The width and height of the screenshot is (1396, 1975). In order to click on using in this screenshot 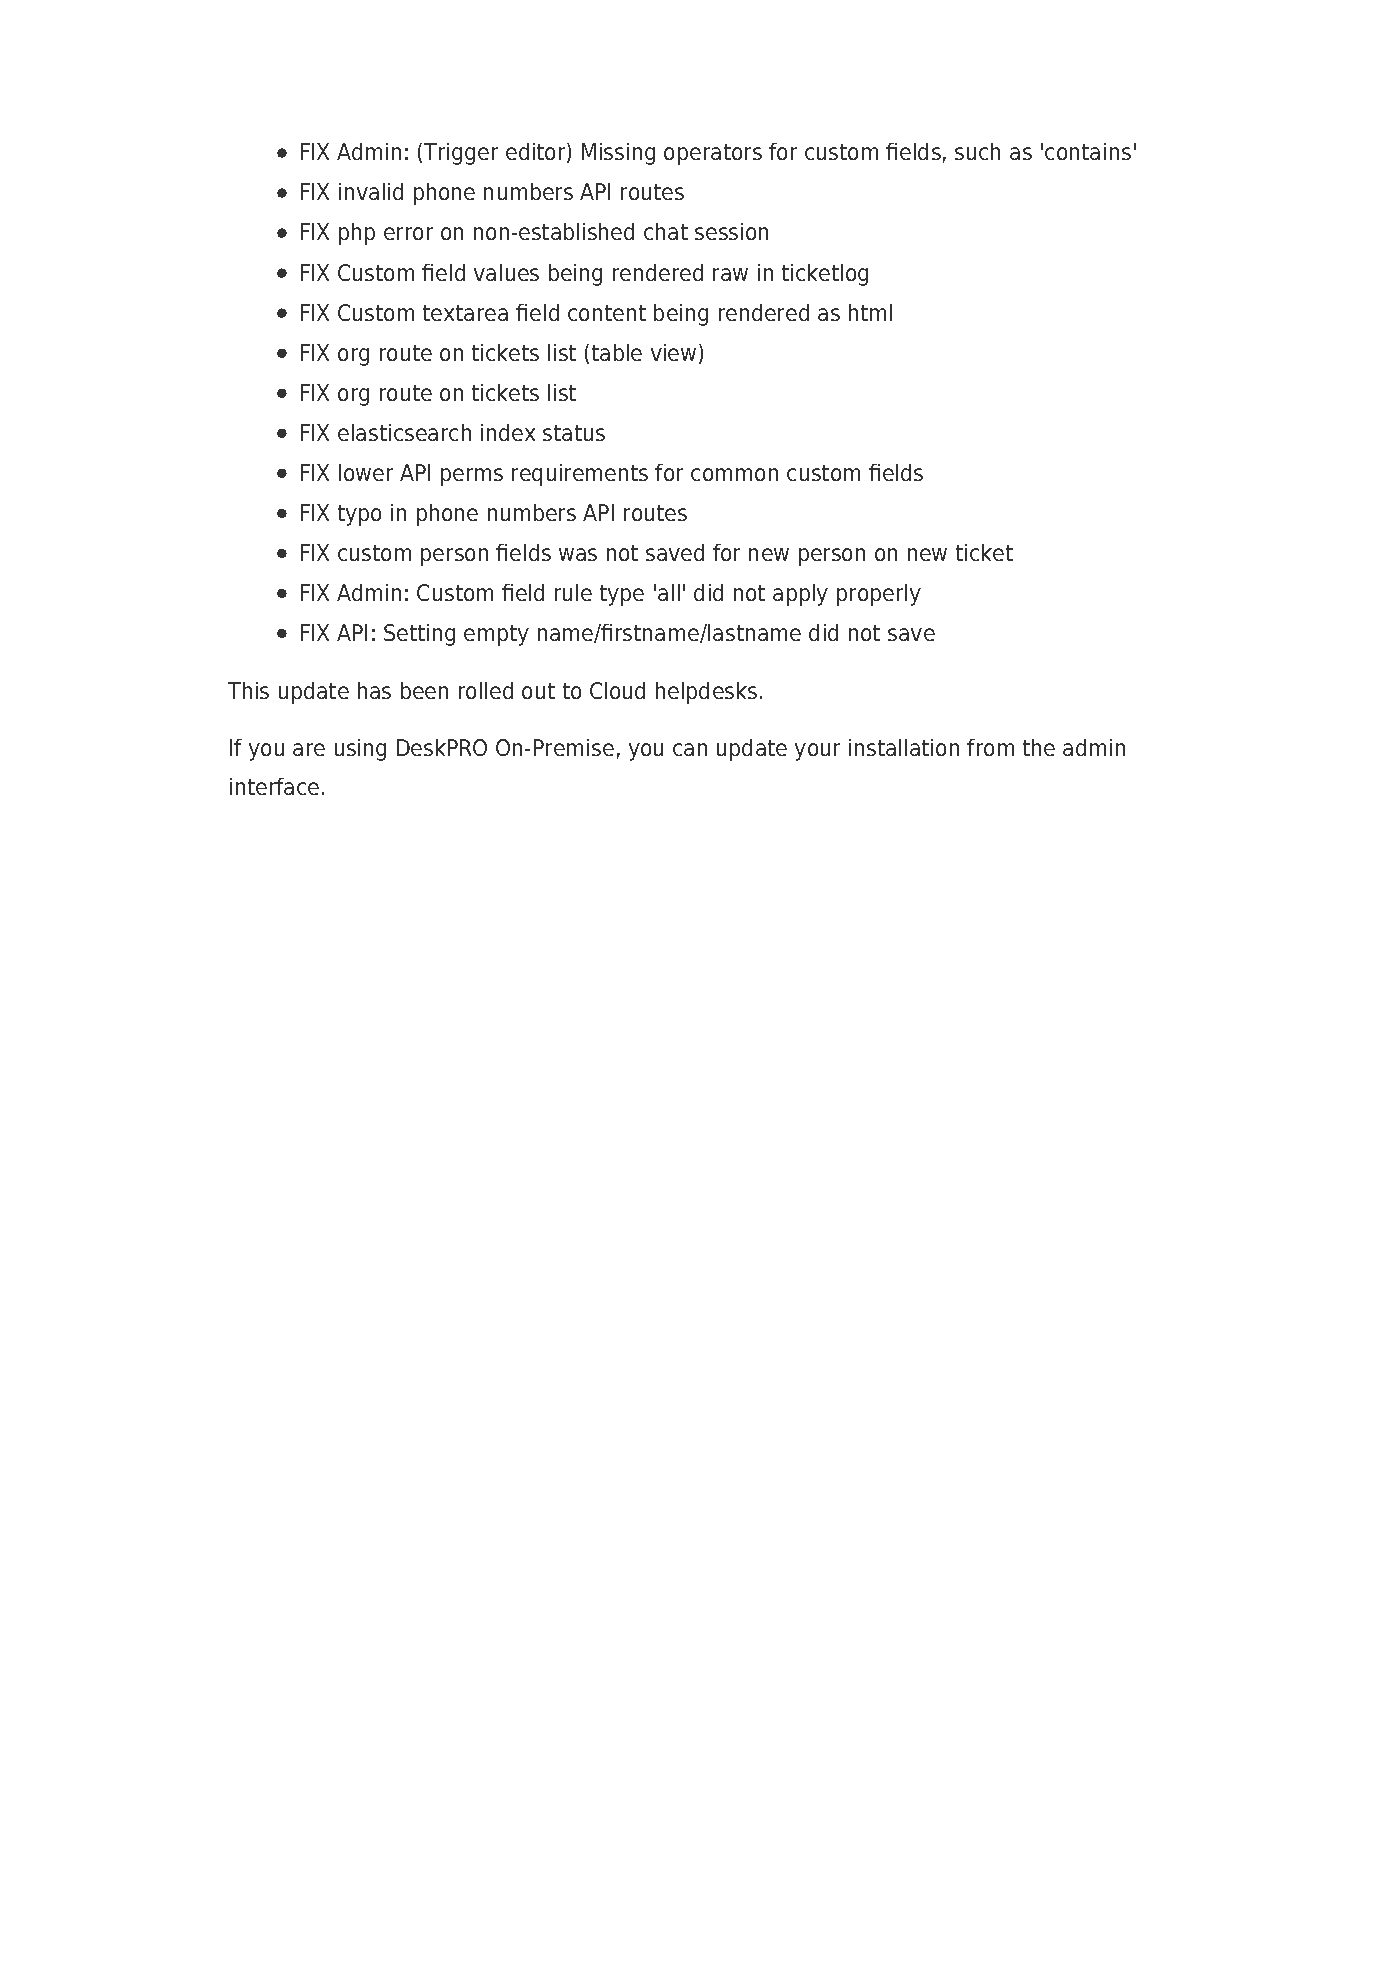, I will do `click(360, 750)`.
